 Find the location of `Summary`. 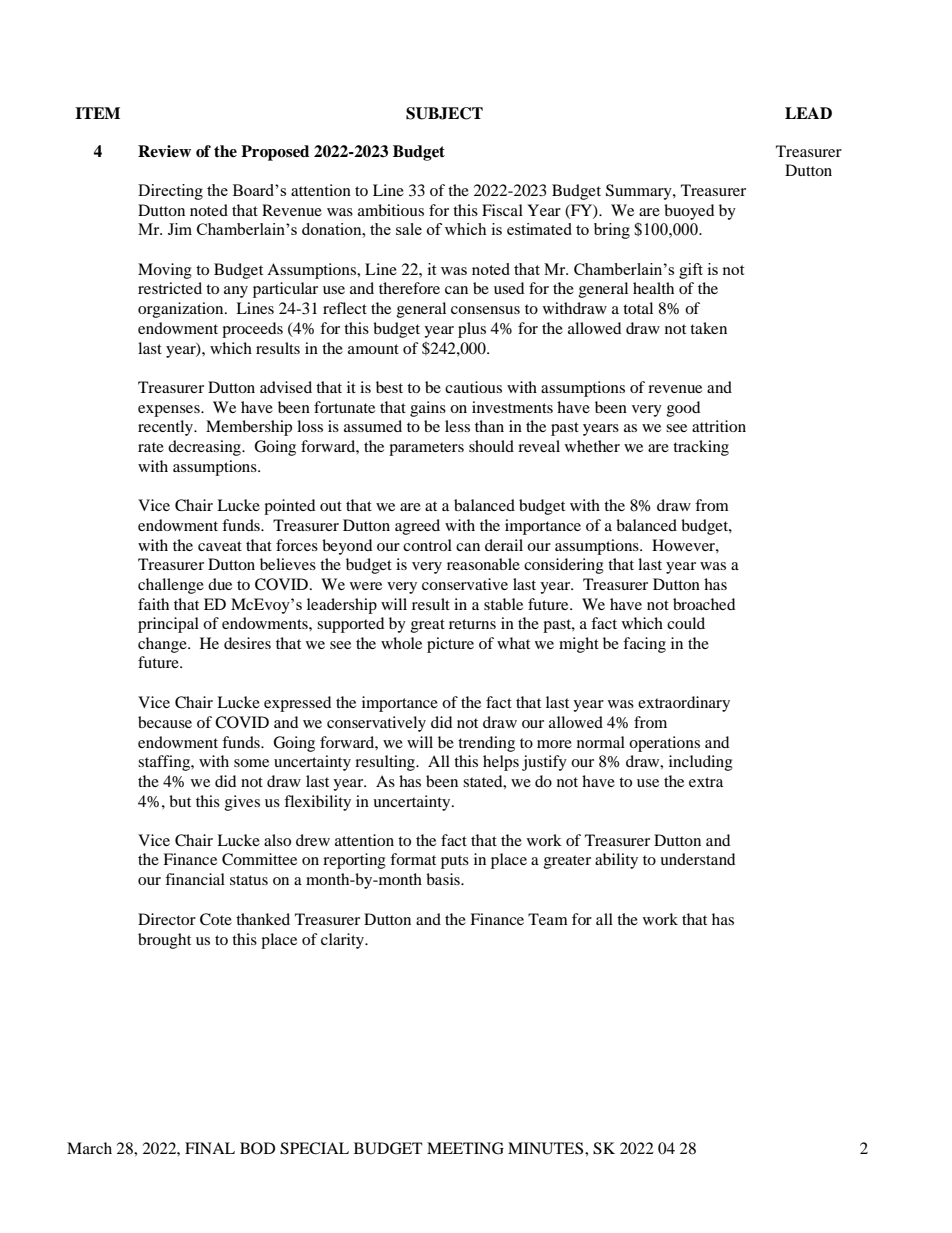

Summary is located at coordinates (640, 192).
